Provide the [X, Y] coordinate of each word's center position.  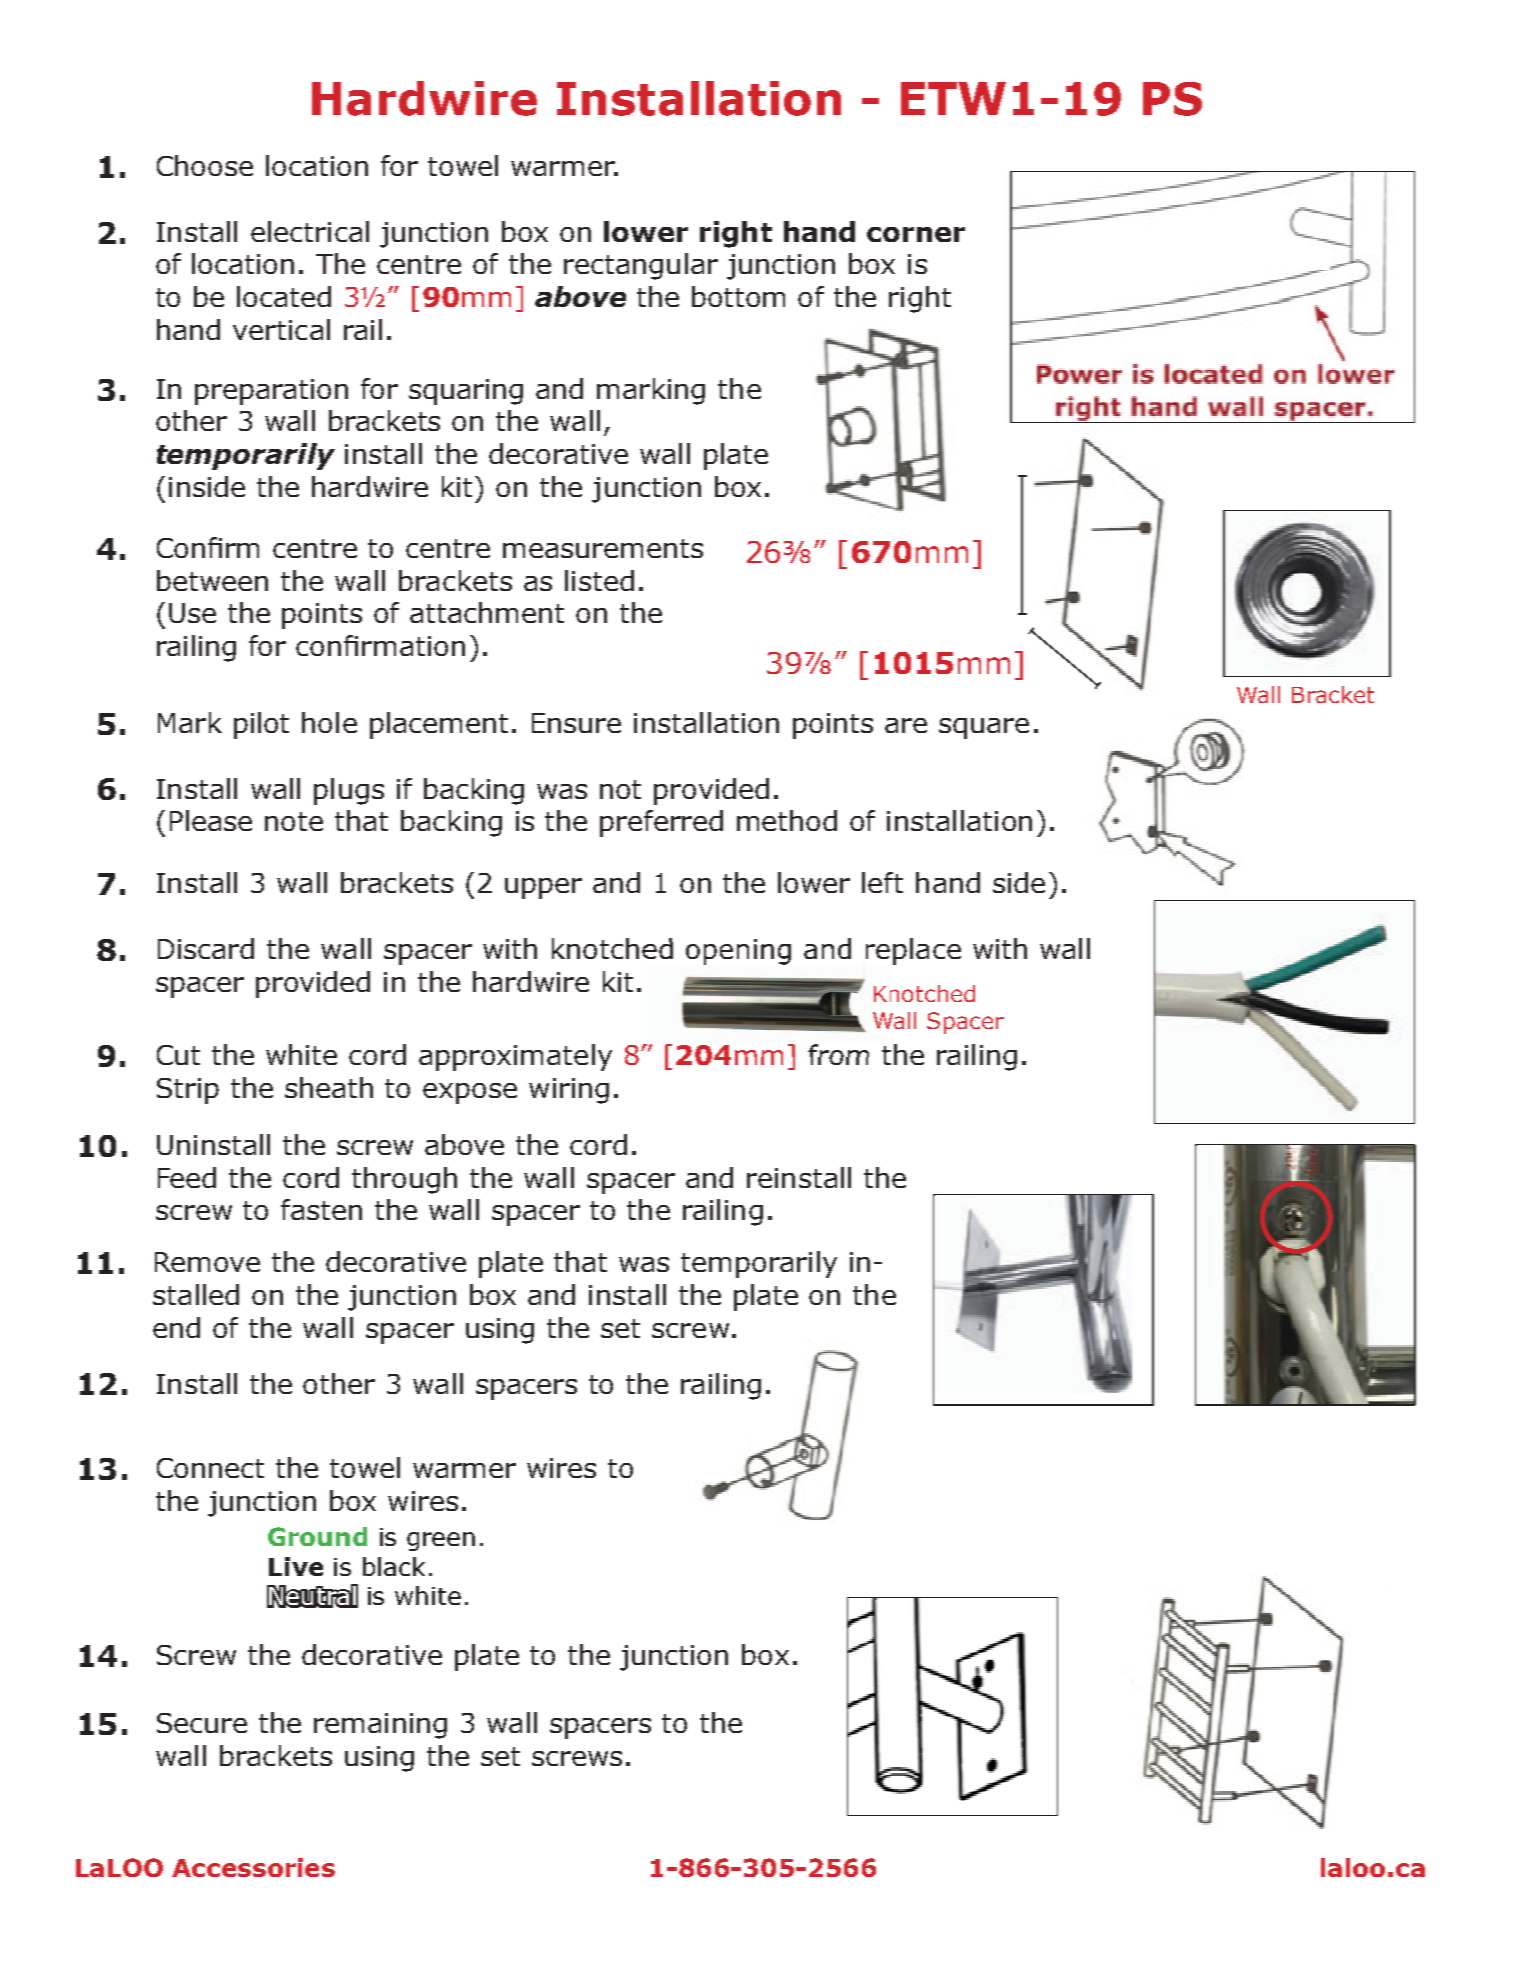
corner [916, 234]
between [212, 580]
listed [599, 580]
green [441, 1541]
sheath [329, 1087]
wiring [569, 1091]
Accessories [253, 1867]
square [984, 728]
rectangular [641, 266]
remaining [380, 1726]
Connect [210, 1468]
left [882, 882]
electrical [310, 231]
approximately [515, 1057]
